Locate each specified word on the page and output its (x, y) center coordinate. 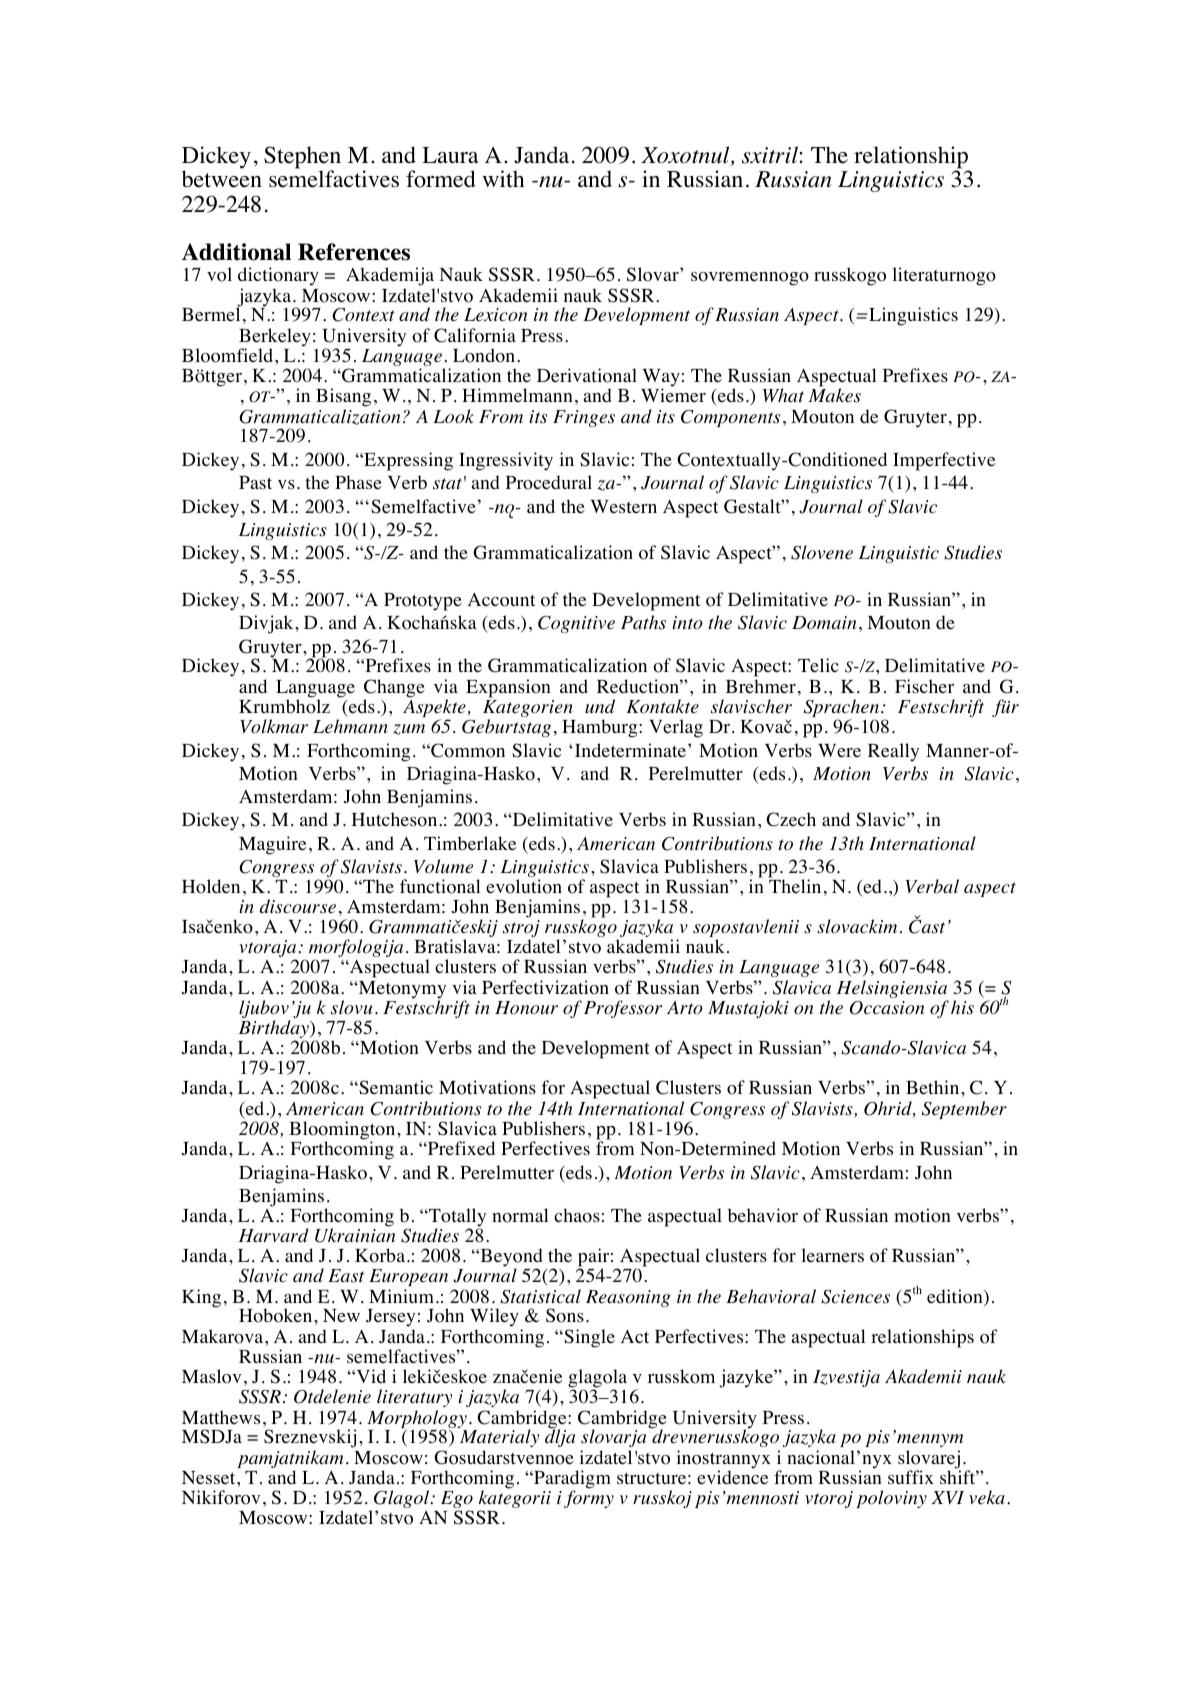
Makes (835, 395)
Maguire (272, 845)
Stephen (302, 158)
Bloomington (343, 1131)
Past (255, 482)
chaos (577, 1215)
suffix (911, 1477)
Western (623, 507)
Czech (791, 819)
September (964, 1110)
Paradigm (571, 1480)
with (503, 178)
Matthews (221, 1417)
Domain (824, 622)
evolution (524, 886)
